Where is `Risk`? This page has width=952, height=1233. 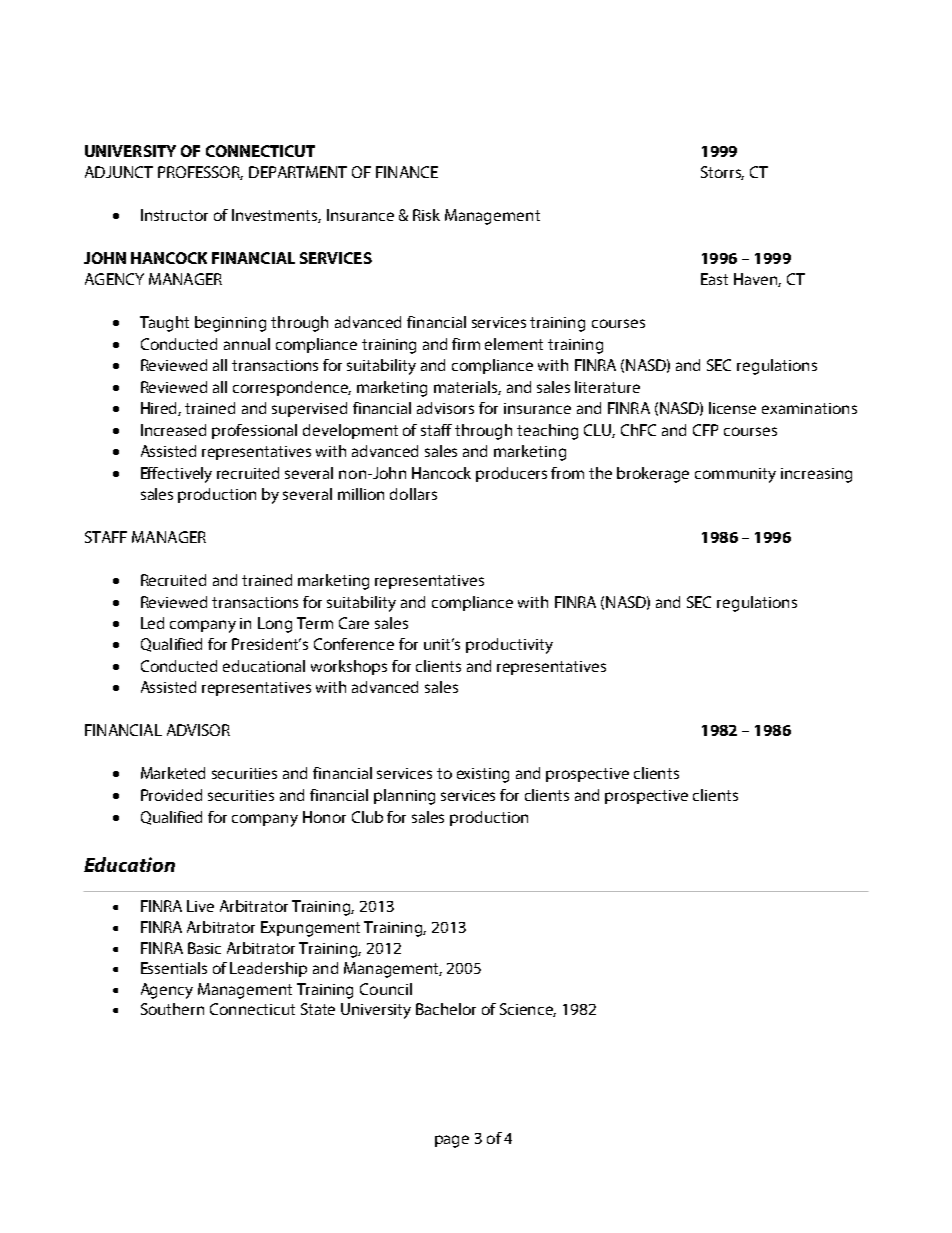
Risk is located at coordinates (426, 215).
